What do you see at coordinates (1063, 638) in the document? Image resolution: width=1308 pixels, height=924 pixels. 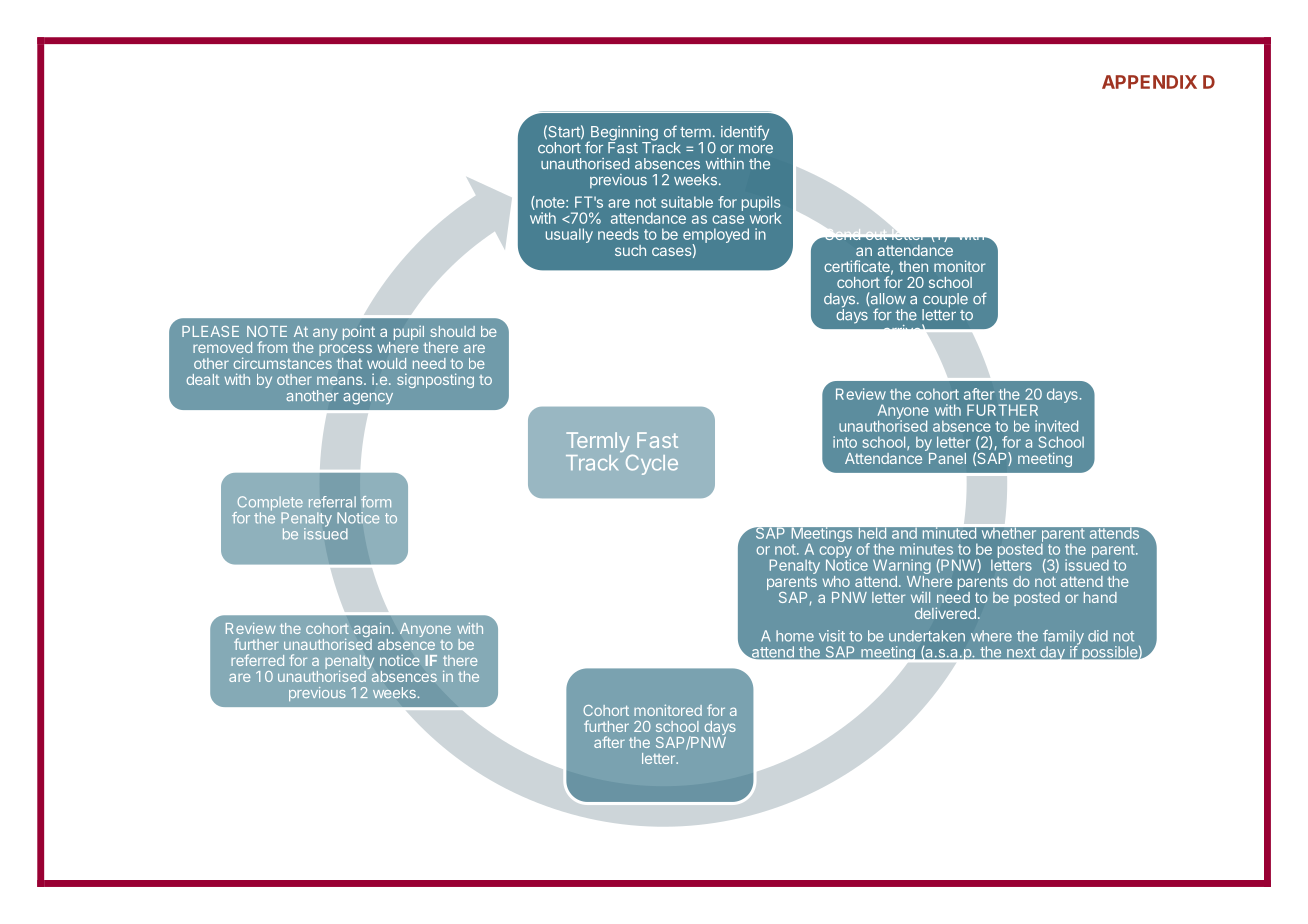 I see `family` at bounding box center [1063, 638].
